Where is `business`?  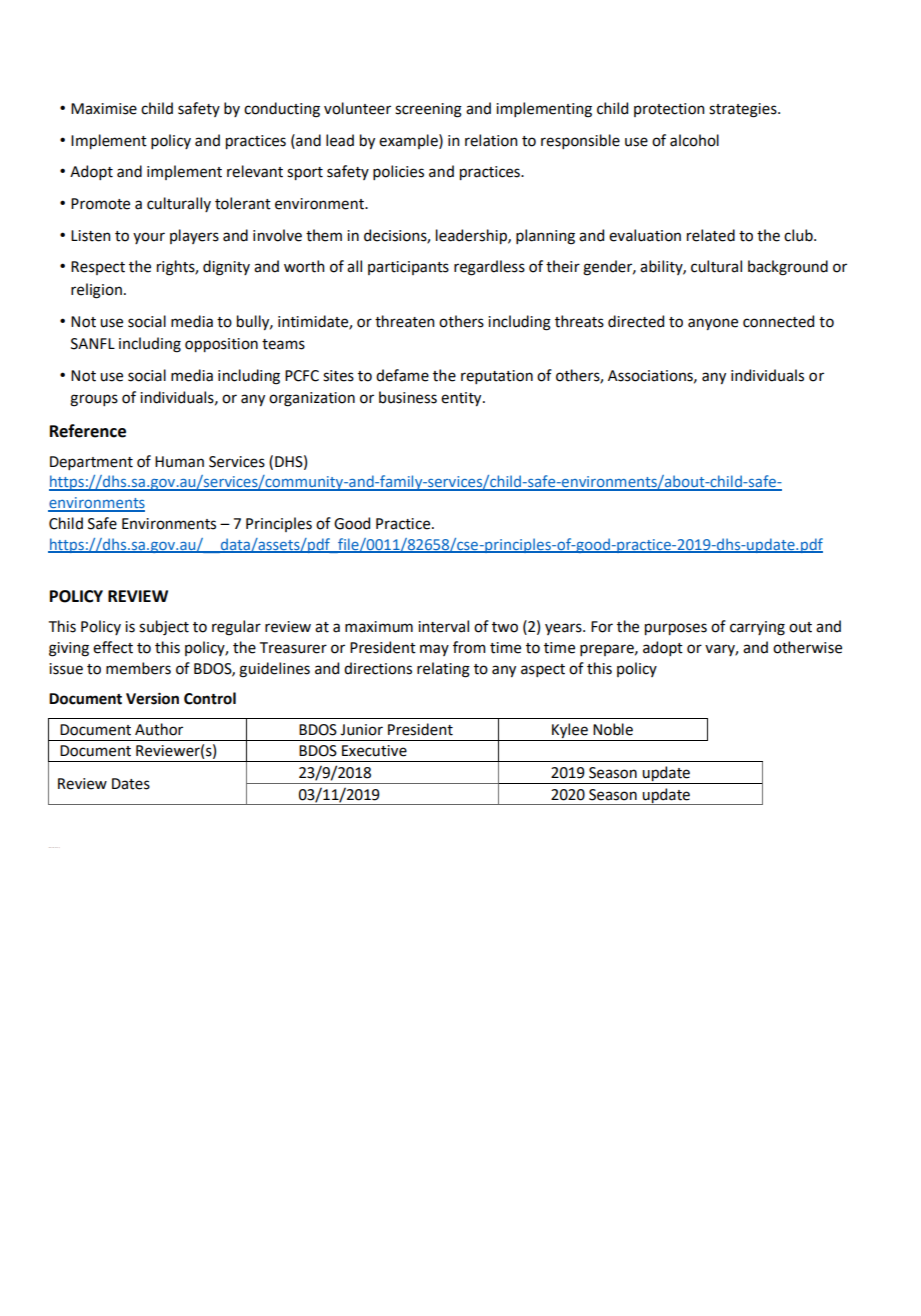 business is located at coordinates (408, 397).
